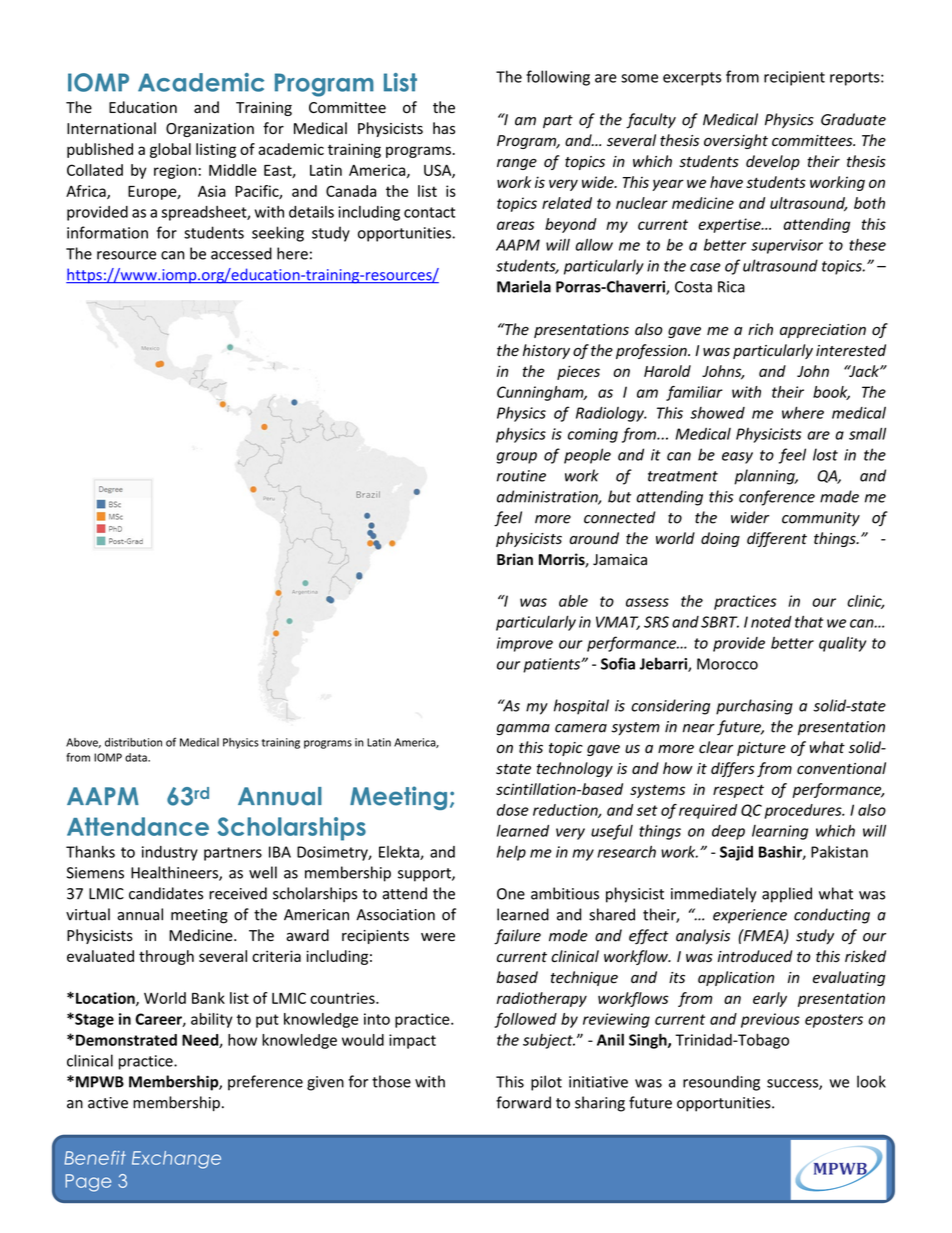 This page has width=952, height=1233. I want to click on respect, so click(738, 791).
